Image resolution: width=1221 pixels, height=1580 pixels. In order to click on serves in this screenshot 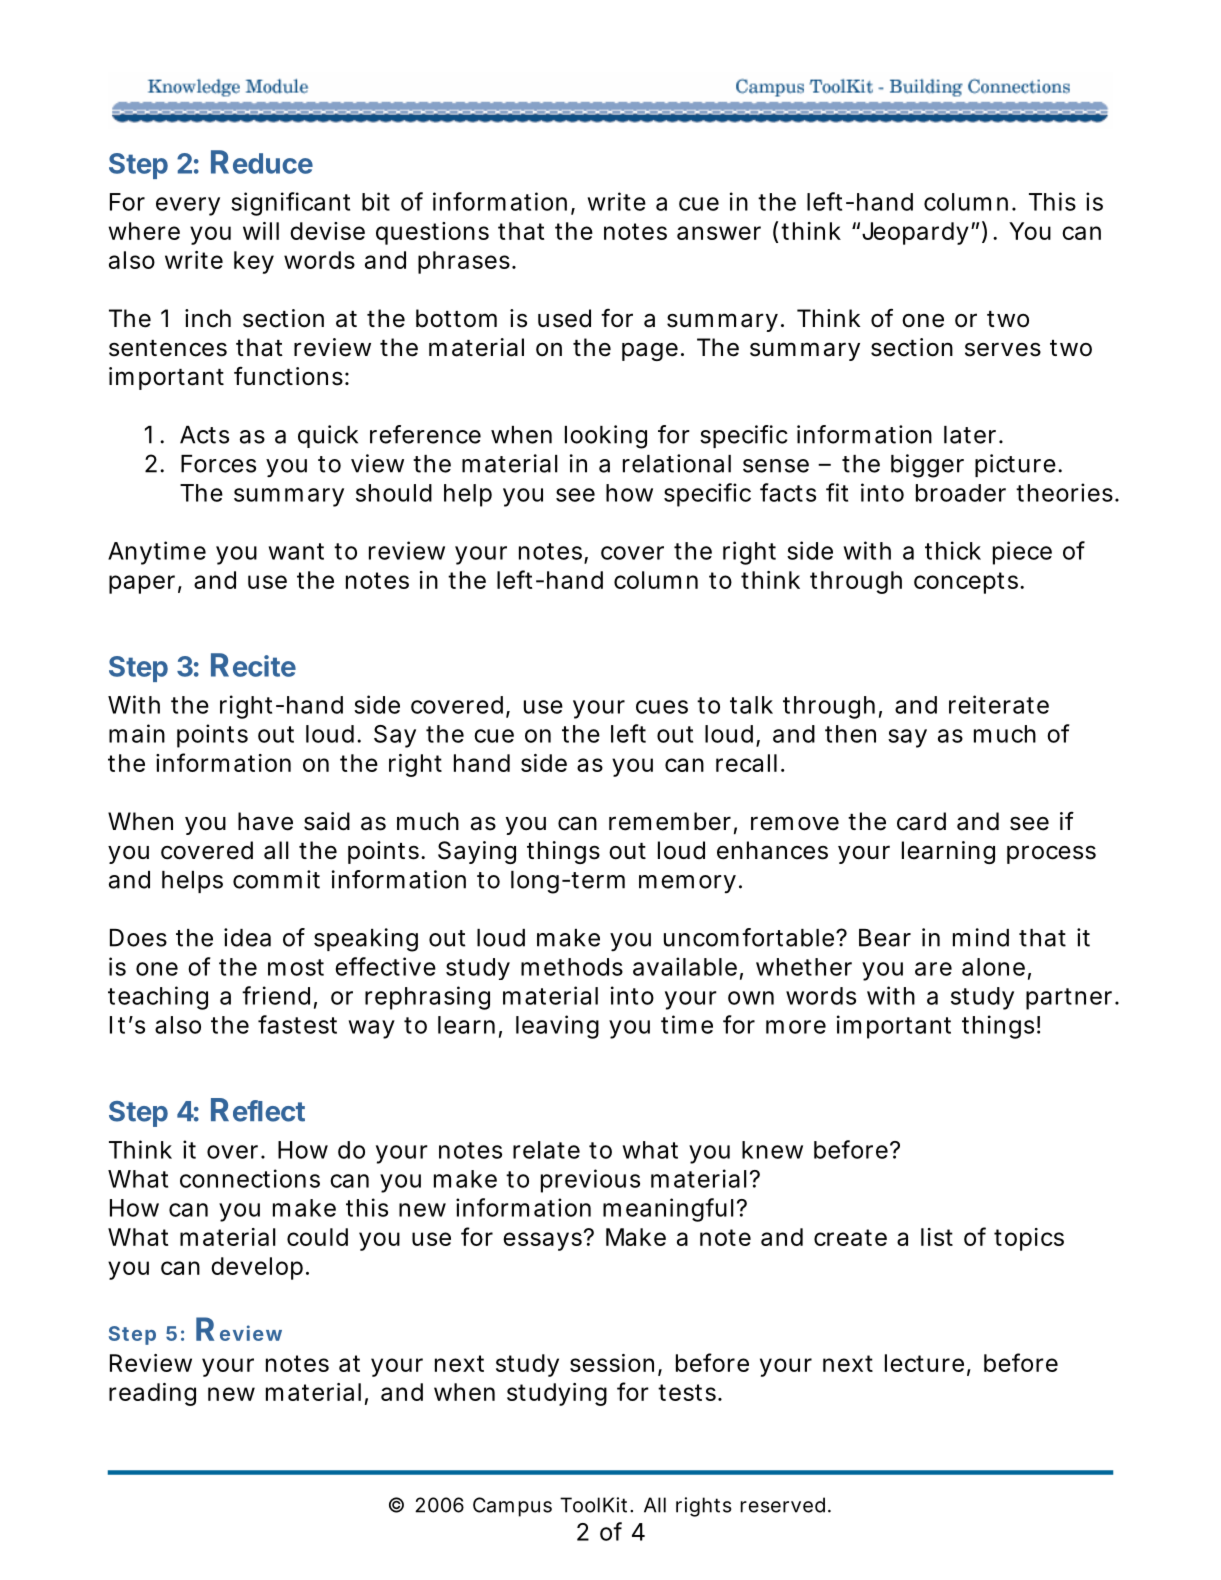, I will do `click(1003, 349)`.
